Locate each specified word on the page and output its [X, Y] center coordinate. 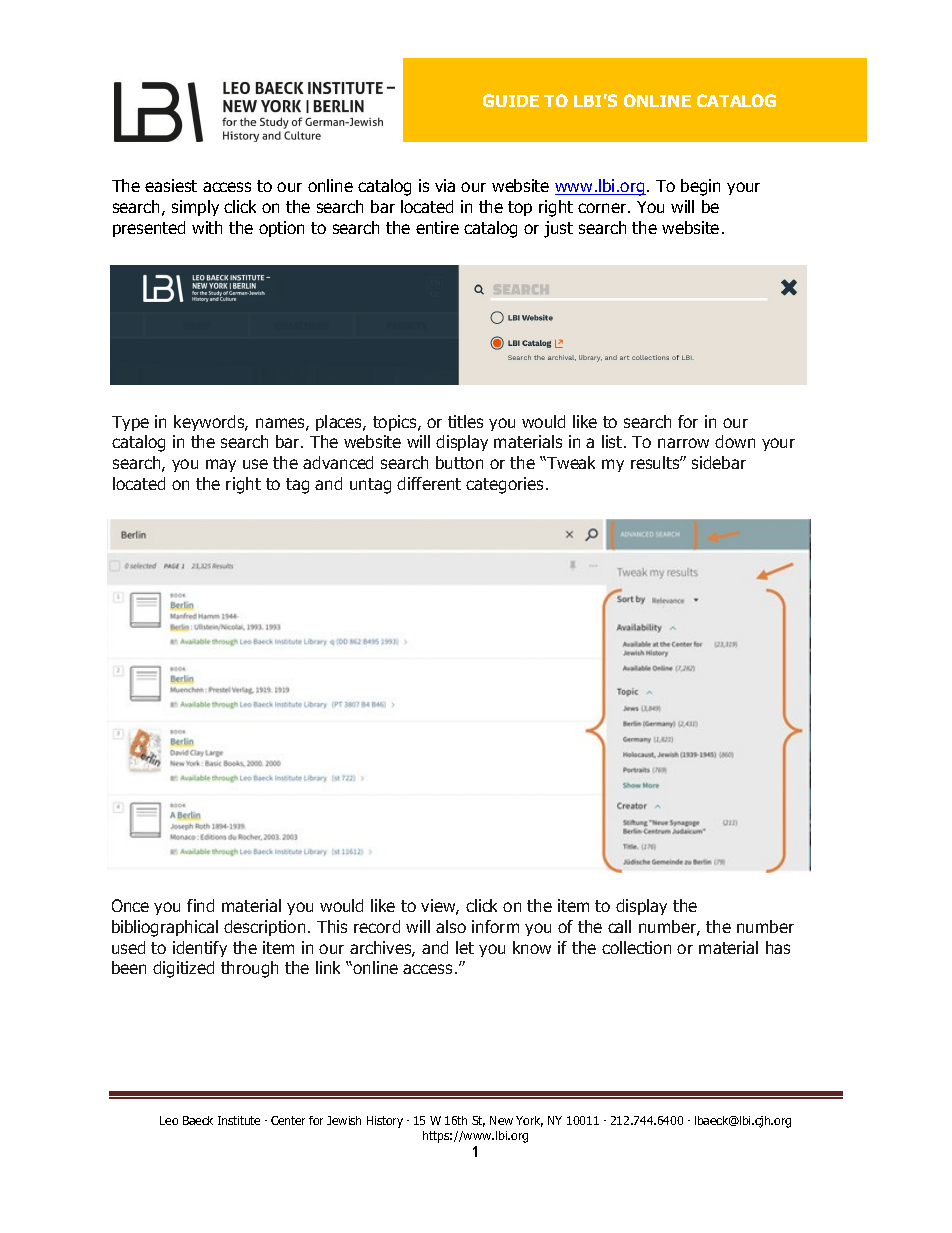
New [501, 1120]
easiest [171, 185]
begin [700, 187]
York [529, 1121]
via [445, 185]
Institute [239, 1120]
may [221, 465]
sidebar [719, 462]
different [429, 483]
